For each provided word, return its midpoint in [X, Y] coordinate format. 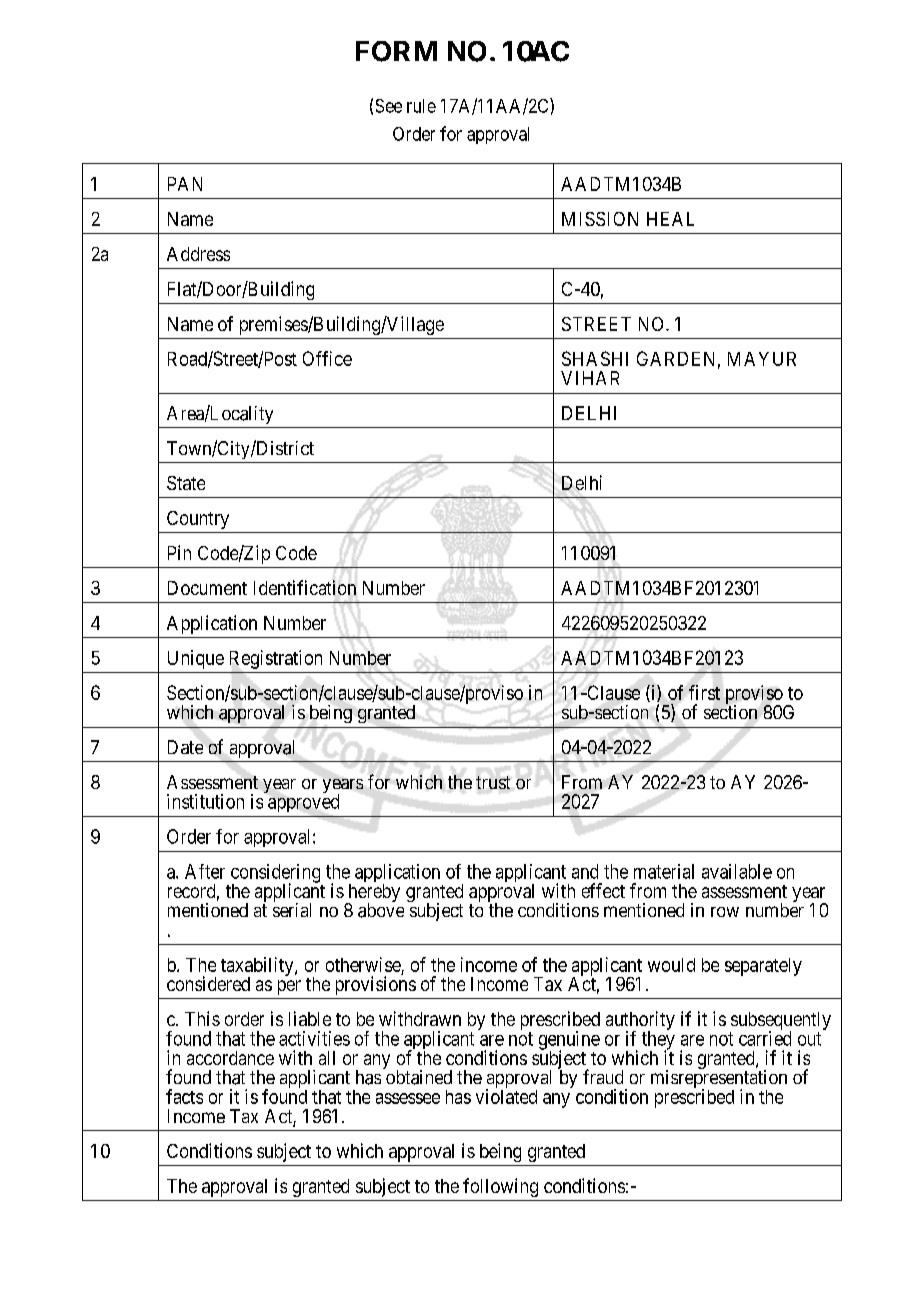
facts [184, 1096]
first [704, 692]
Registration [276, 659]
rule [421, 106]
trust [493, 782]
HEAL [670, 219]
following [500, 1187]
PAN [185, 184]
